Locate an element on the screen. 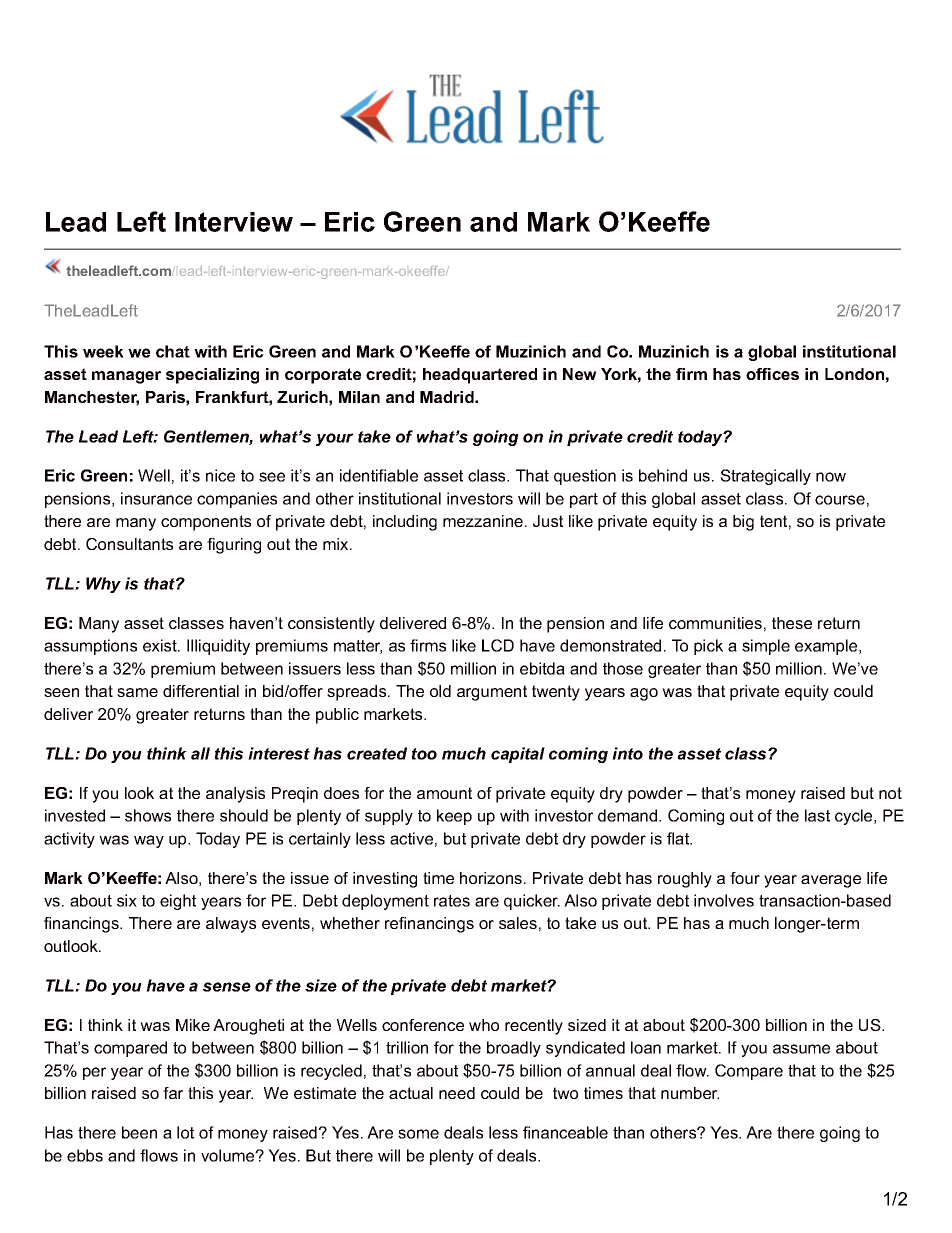 The image size is (952, 1233). capital is located at coordinates (518, 755).
